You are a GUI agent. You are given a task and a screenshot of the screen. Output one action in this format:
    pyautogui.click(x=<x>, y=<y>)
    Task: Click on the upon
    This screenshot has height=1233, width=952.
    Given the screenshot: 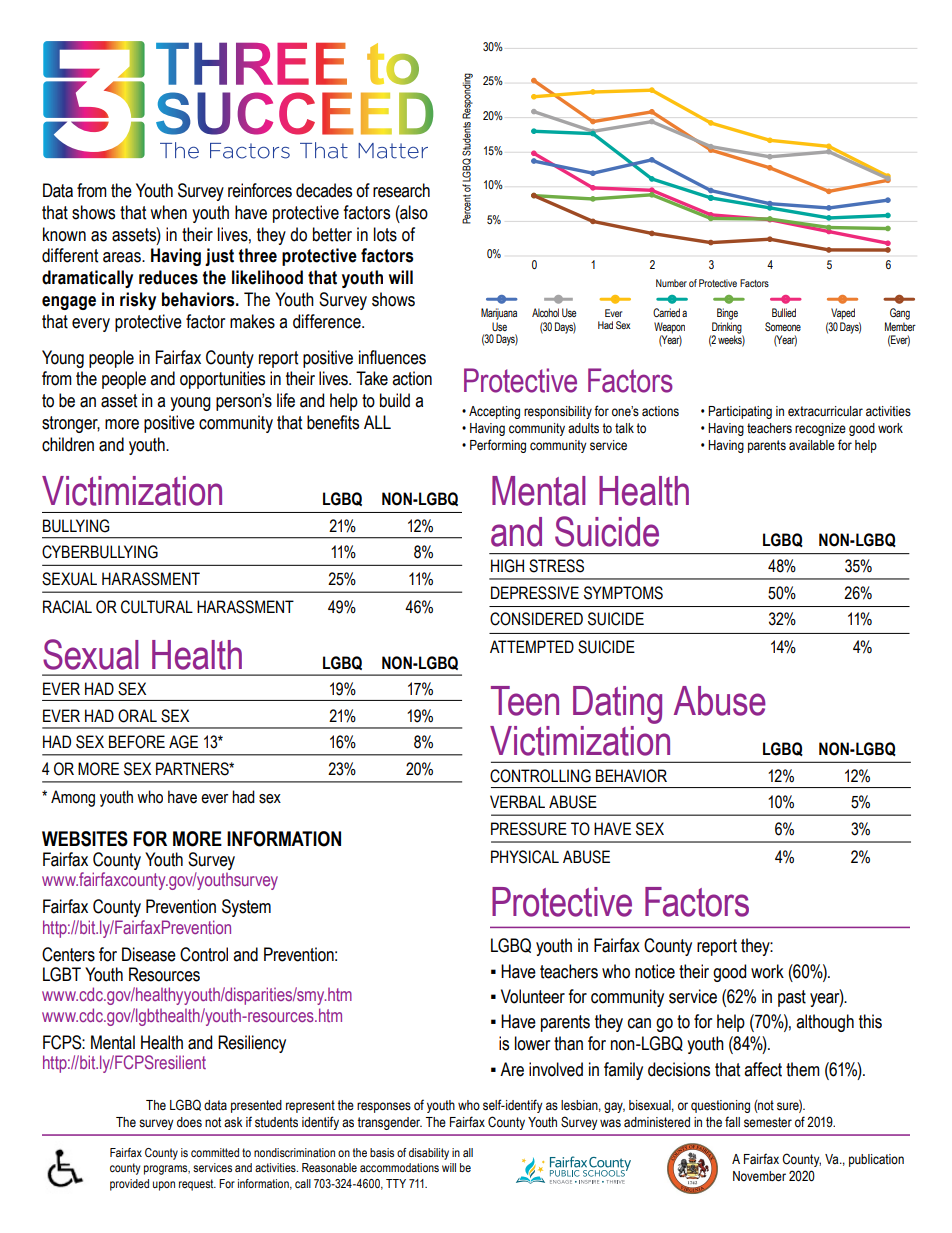 What is the action you would take?
    pyautogui.click(x=164, y=1186)
